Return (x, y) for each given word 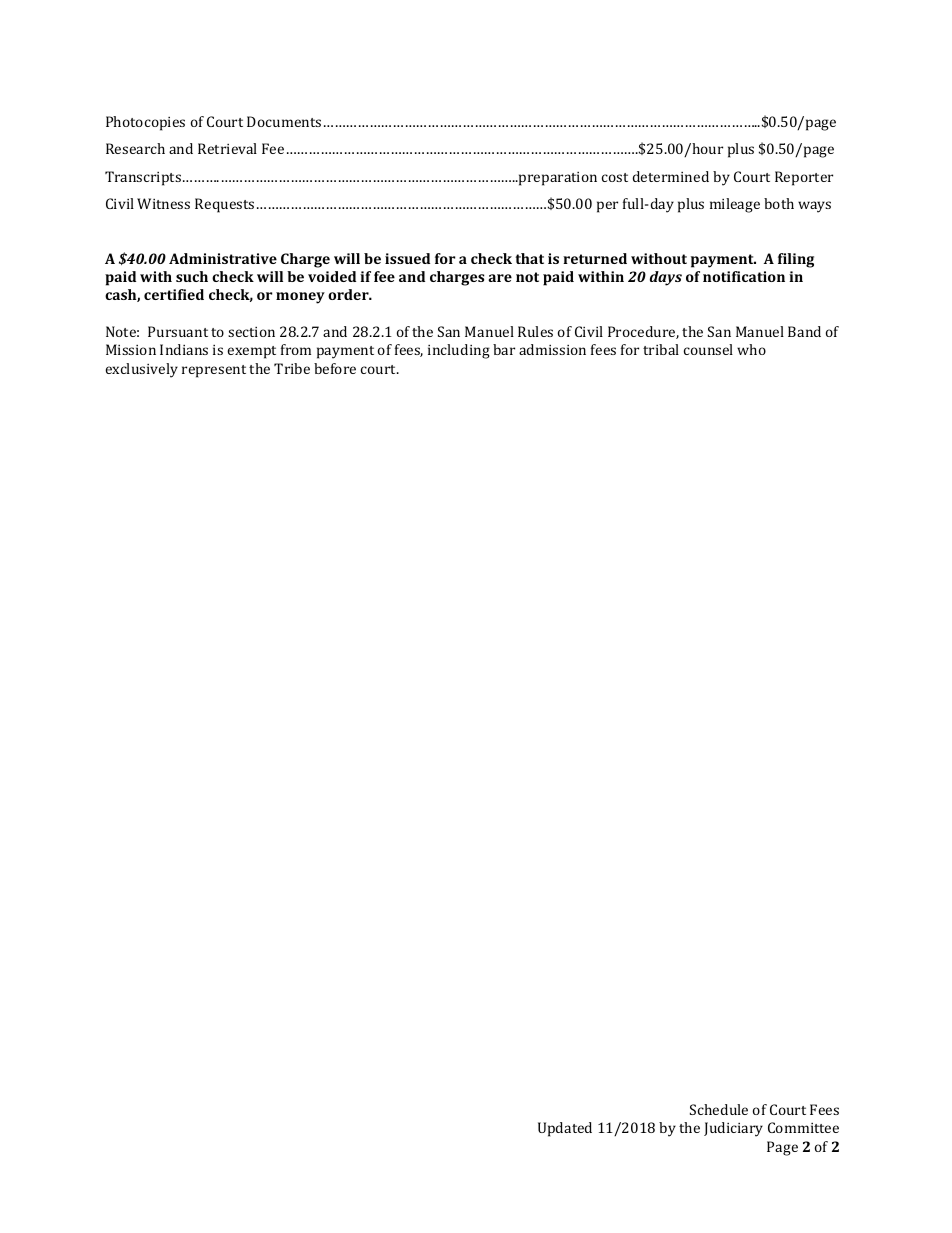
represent (214, 371)
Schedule (719, 1109)
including (459, 351)
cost (615, 177)
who (751, 349)
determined (671, 176)
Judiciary (733, 1129)
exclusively (142, 370)
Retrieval (227, 148)
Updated (565, 1129)
